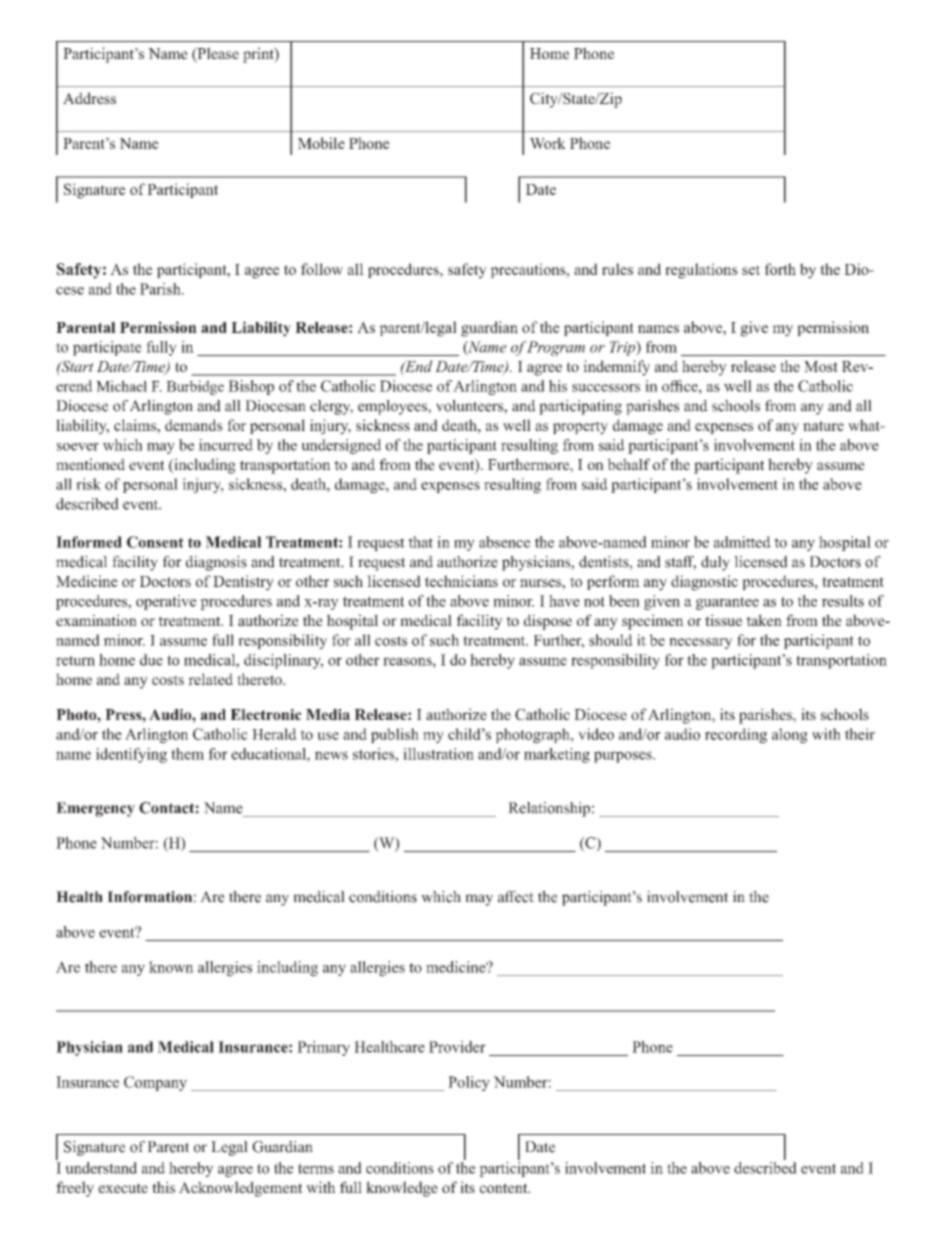 The height and width of the document is (1233, 952). Describe the element at coordinates (780, 269) in the document. I see `forth` at that location.
